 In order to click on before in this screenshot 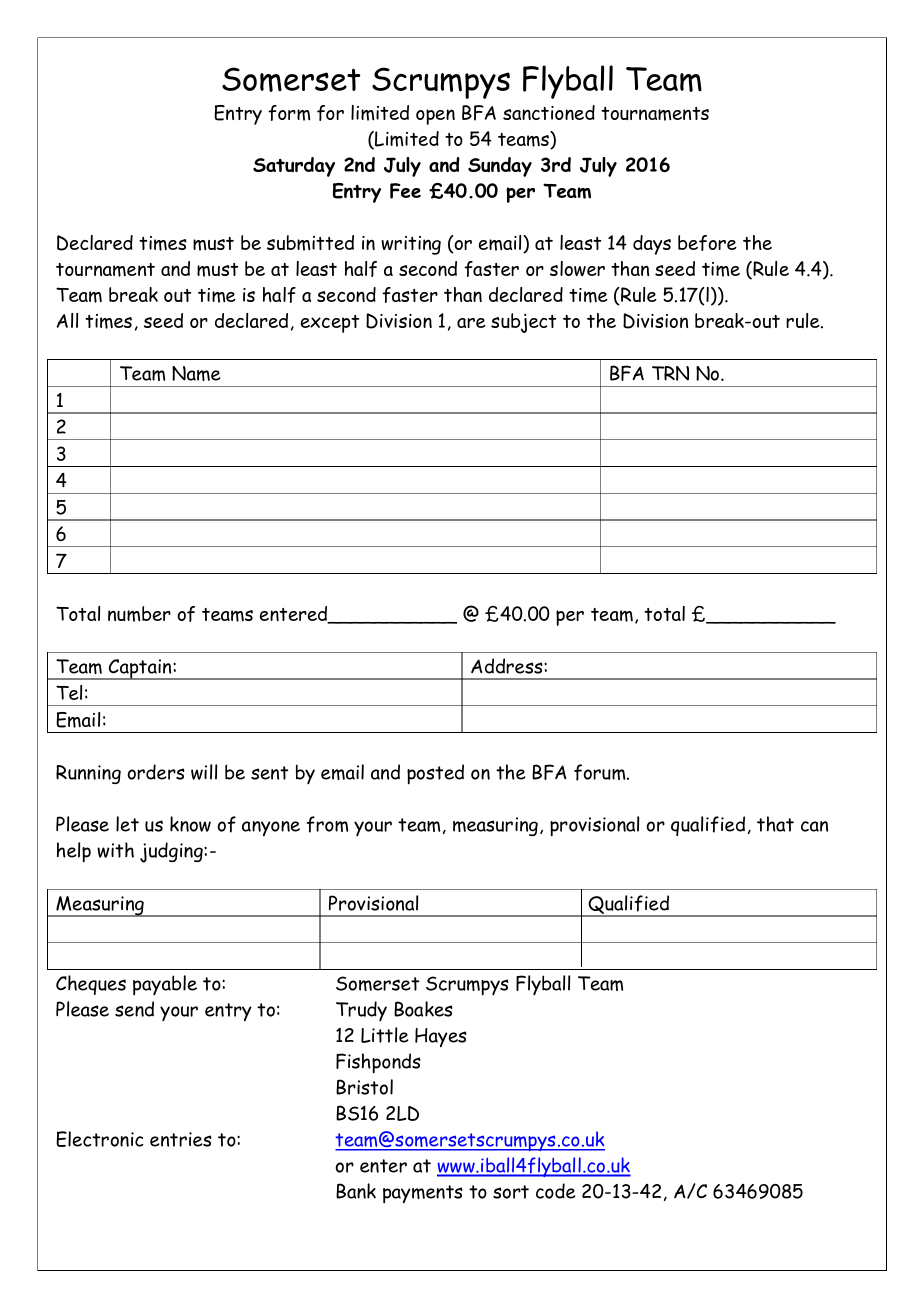, I will do `click(707, 243)`.
